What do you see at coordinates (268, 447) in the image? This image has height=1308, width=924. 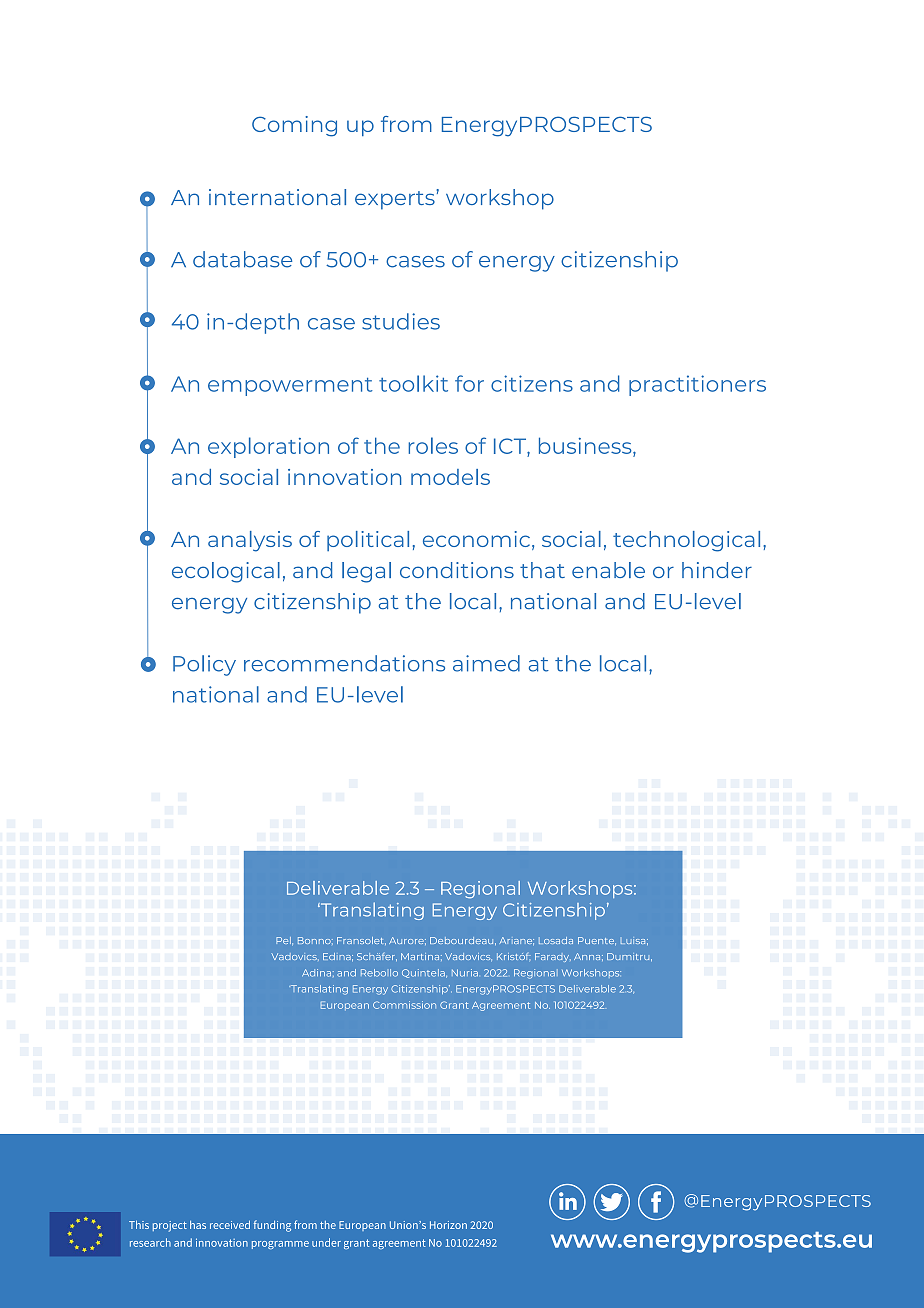 I see `exploration` at bounding box center [268, 447].
